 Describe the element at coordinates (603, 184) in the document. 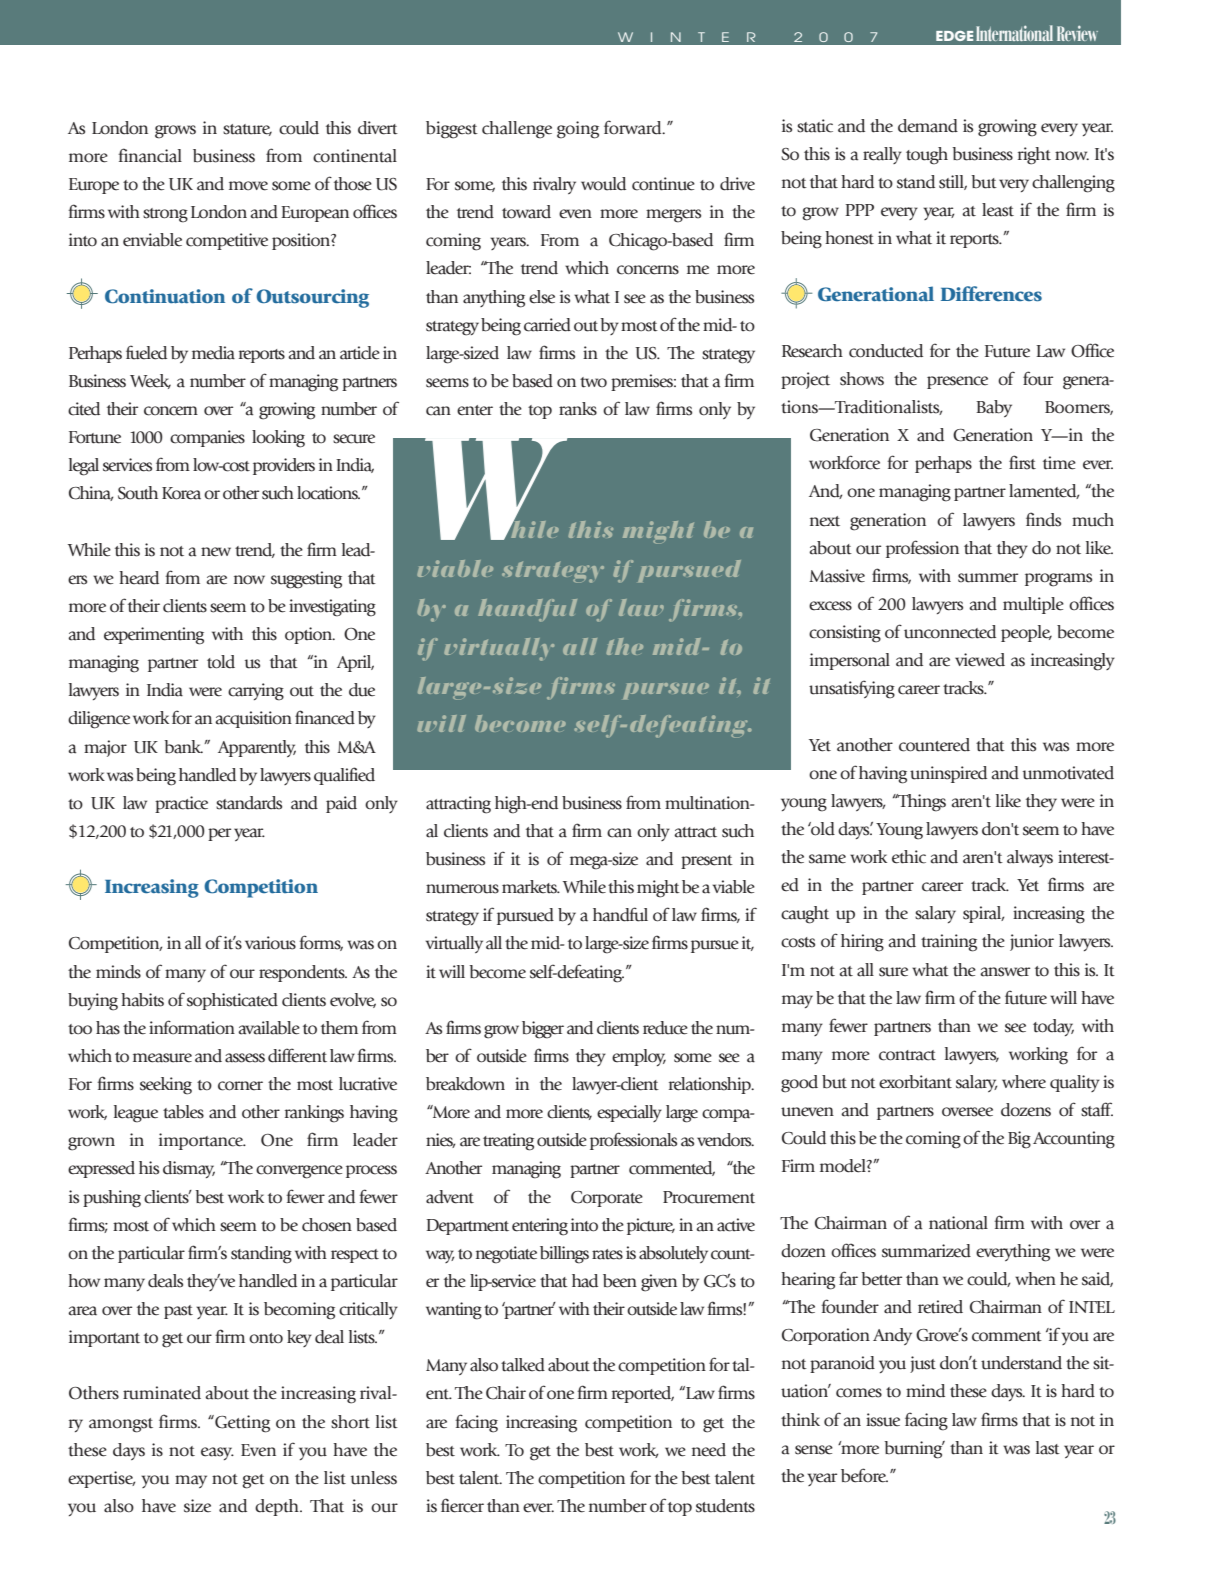

I see `would` at that location.
